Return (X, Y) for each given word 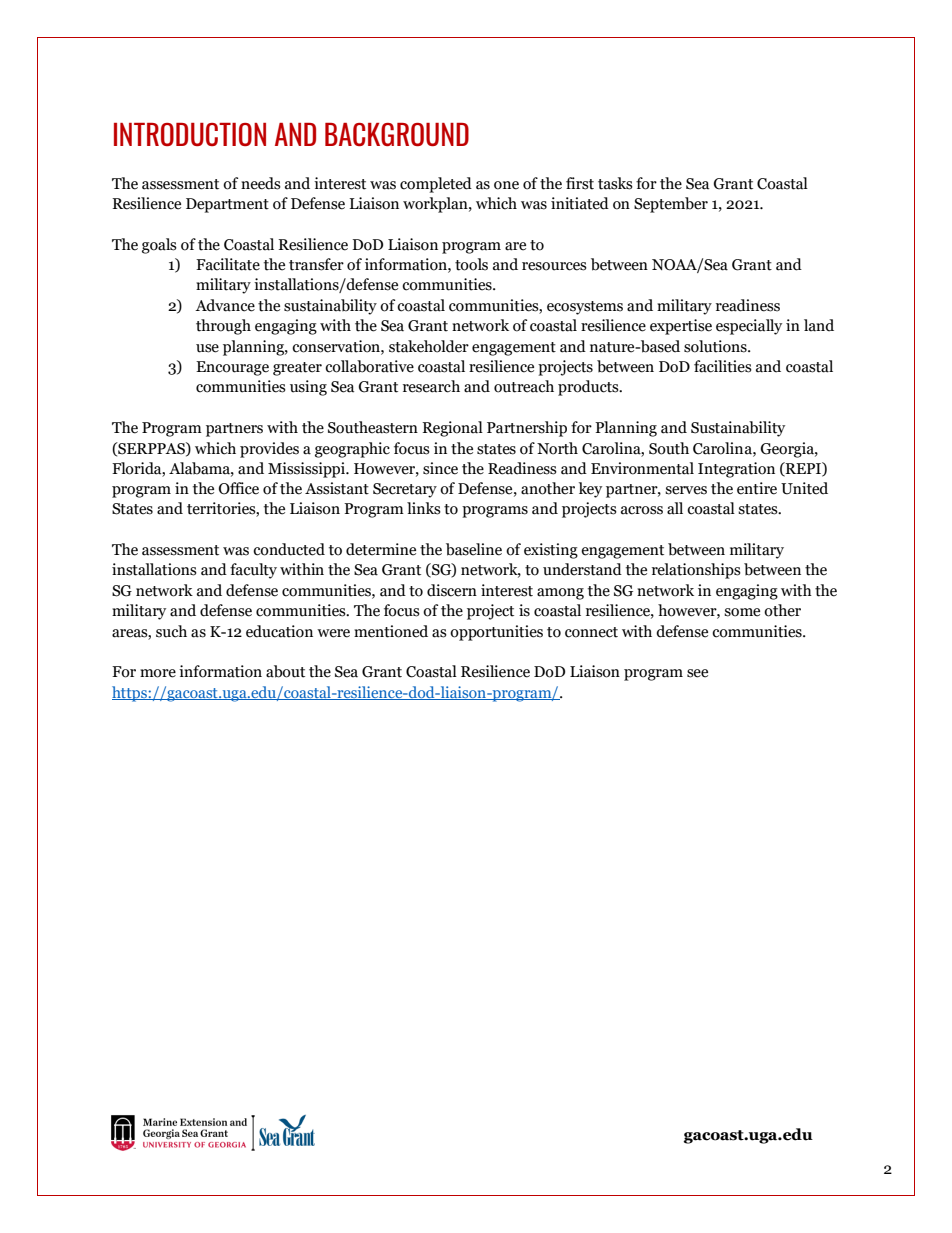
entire (757, 488)
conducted (289, 549)
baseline (474, 549)
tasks (615, 183)
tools (471, 264)
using (308, 388)
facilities (723, 366)
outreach (524, 386)
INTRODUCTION (190, 134)
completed (436, 185)
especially (749, 327)
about (285, 671)
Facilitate (228, 264)
